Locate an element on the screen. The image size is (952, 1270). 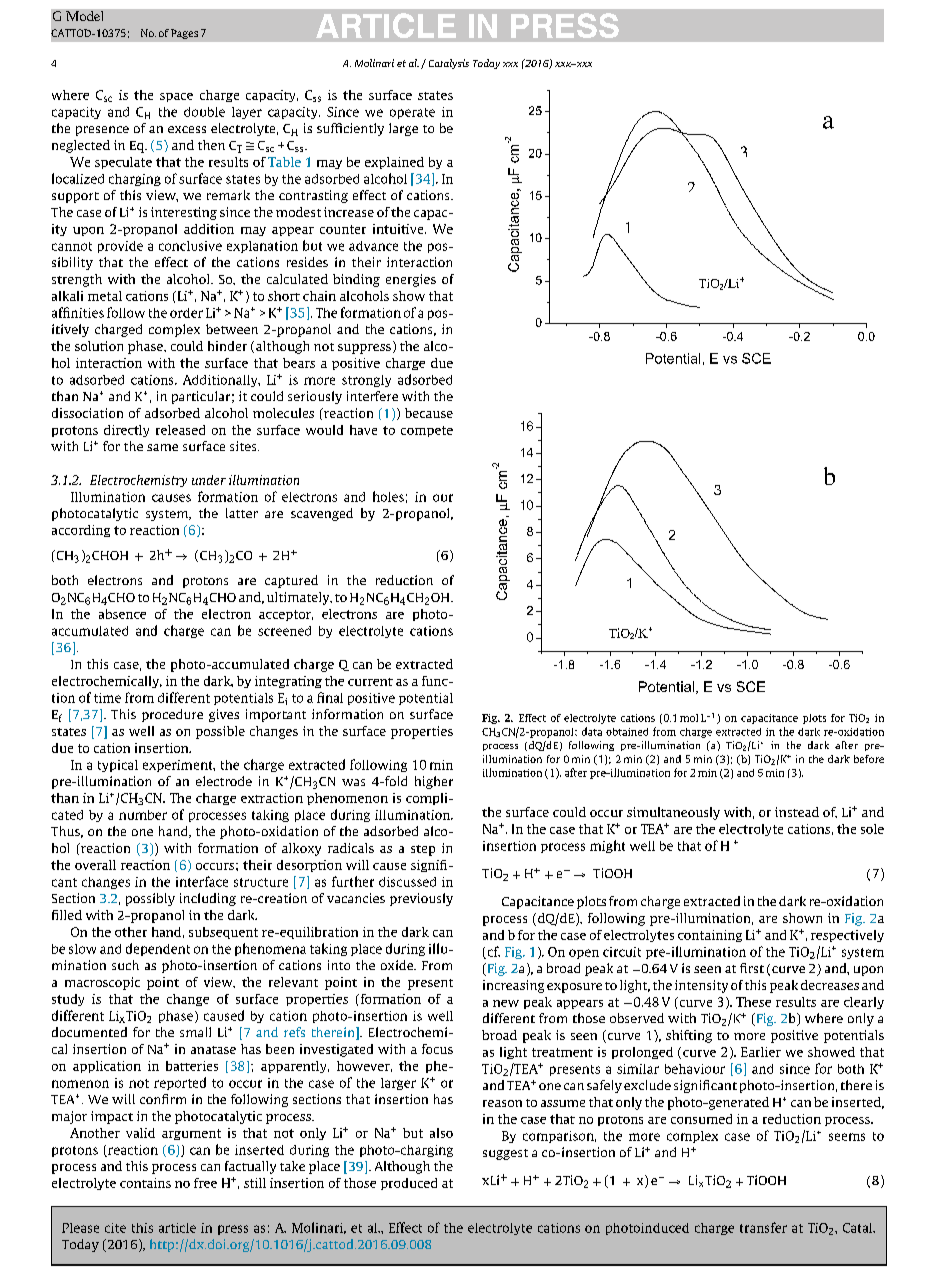
explained is located at coordinates (394, 163).
